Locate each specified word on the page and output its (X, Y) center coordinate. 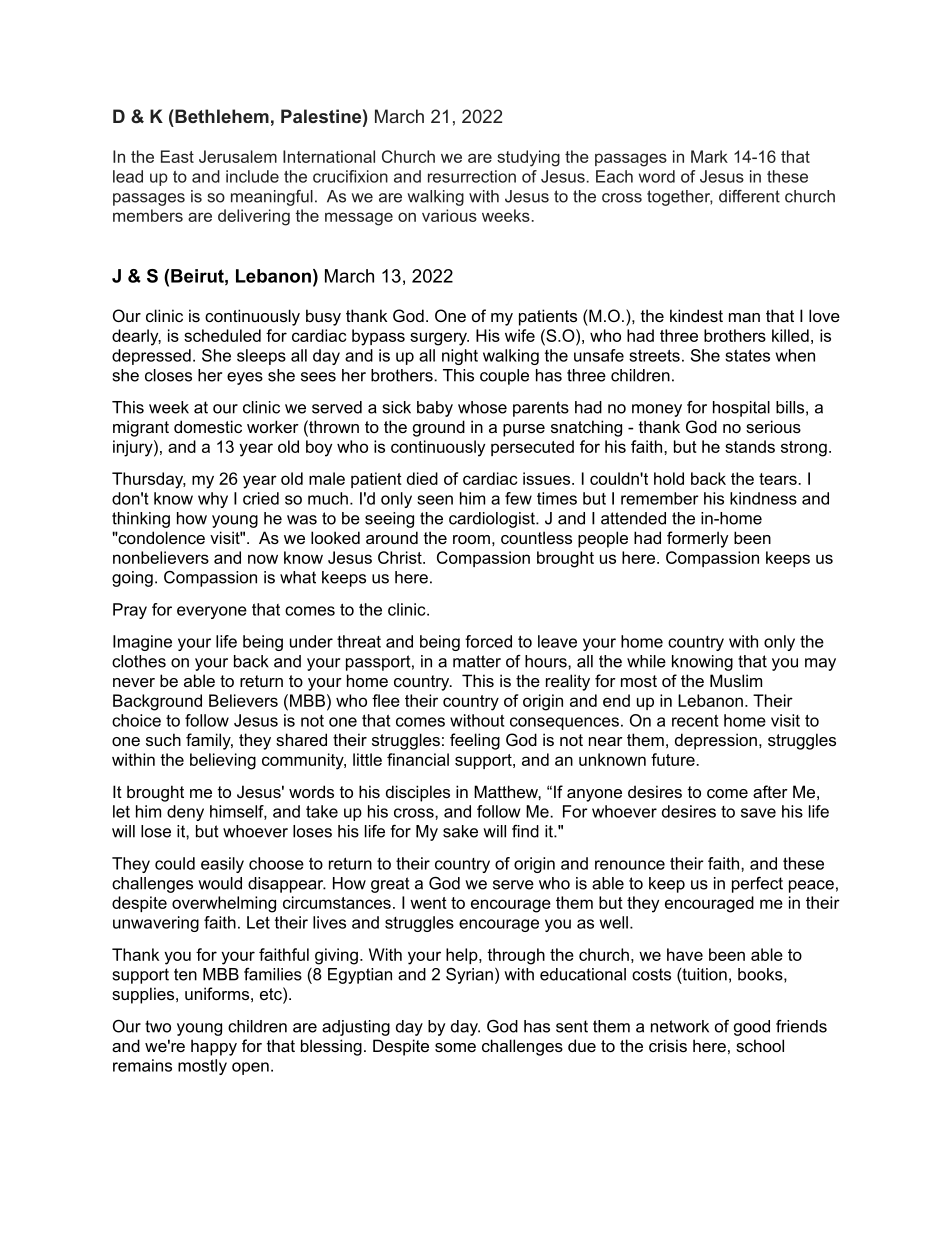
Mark (709, 156)
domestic (208, 426)
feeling (475, 741)
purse (524, 430)
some (455, 1047)
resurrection (472, 176)
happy (214, 1047)
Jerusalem (238, 156)
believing (223, 761)
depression (716, 741)
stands (750, 446)
